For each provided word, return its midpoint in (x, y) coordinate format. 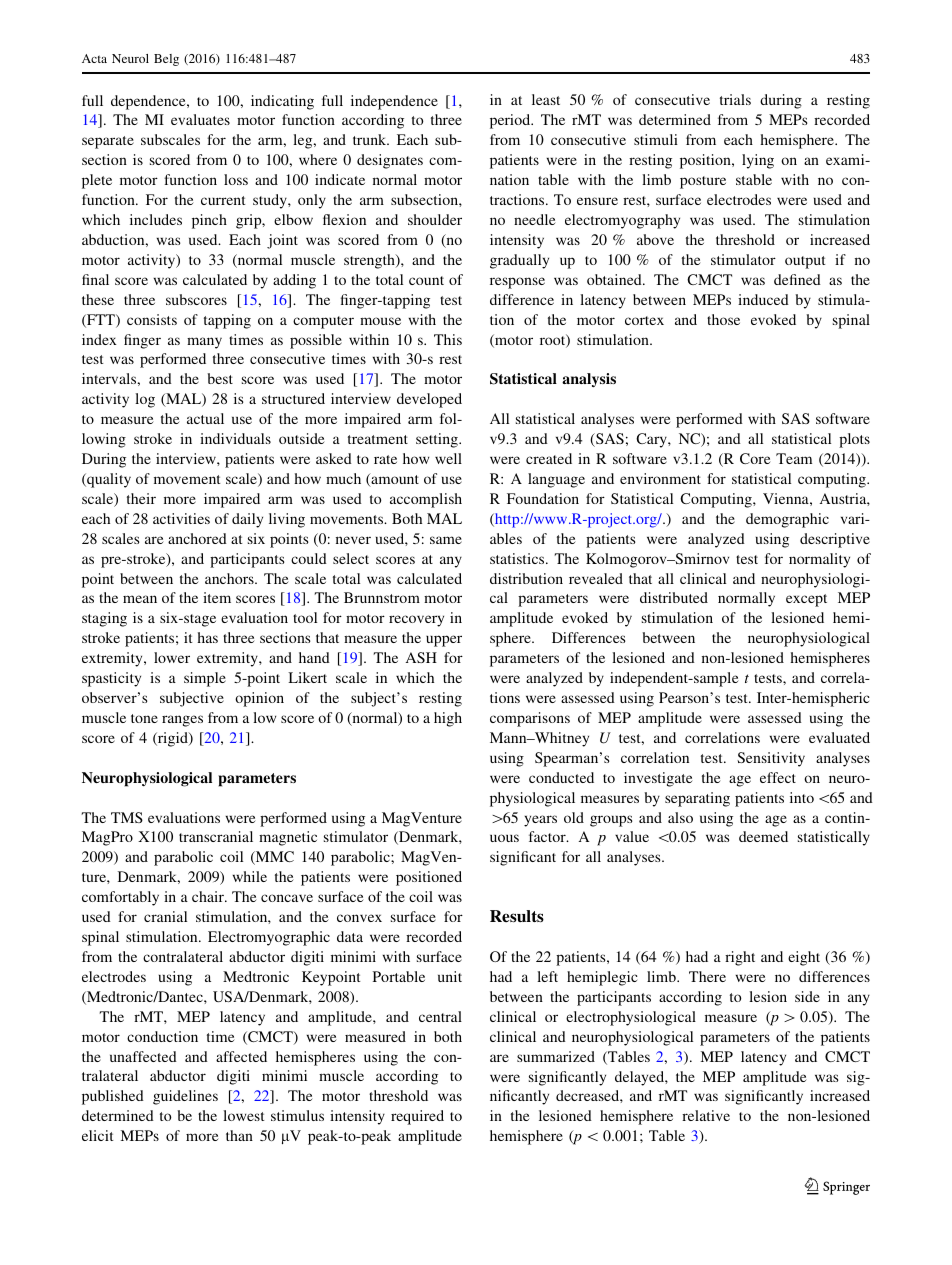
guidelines (185, 1097)
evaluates (200, 119)
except (806, 600)
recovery (416, 621)
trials (735, 99)
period (511, 121)
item (217, 597)
